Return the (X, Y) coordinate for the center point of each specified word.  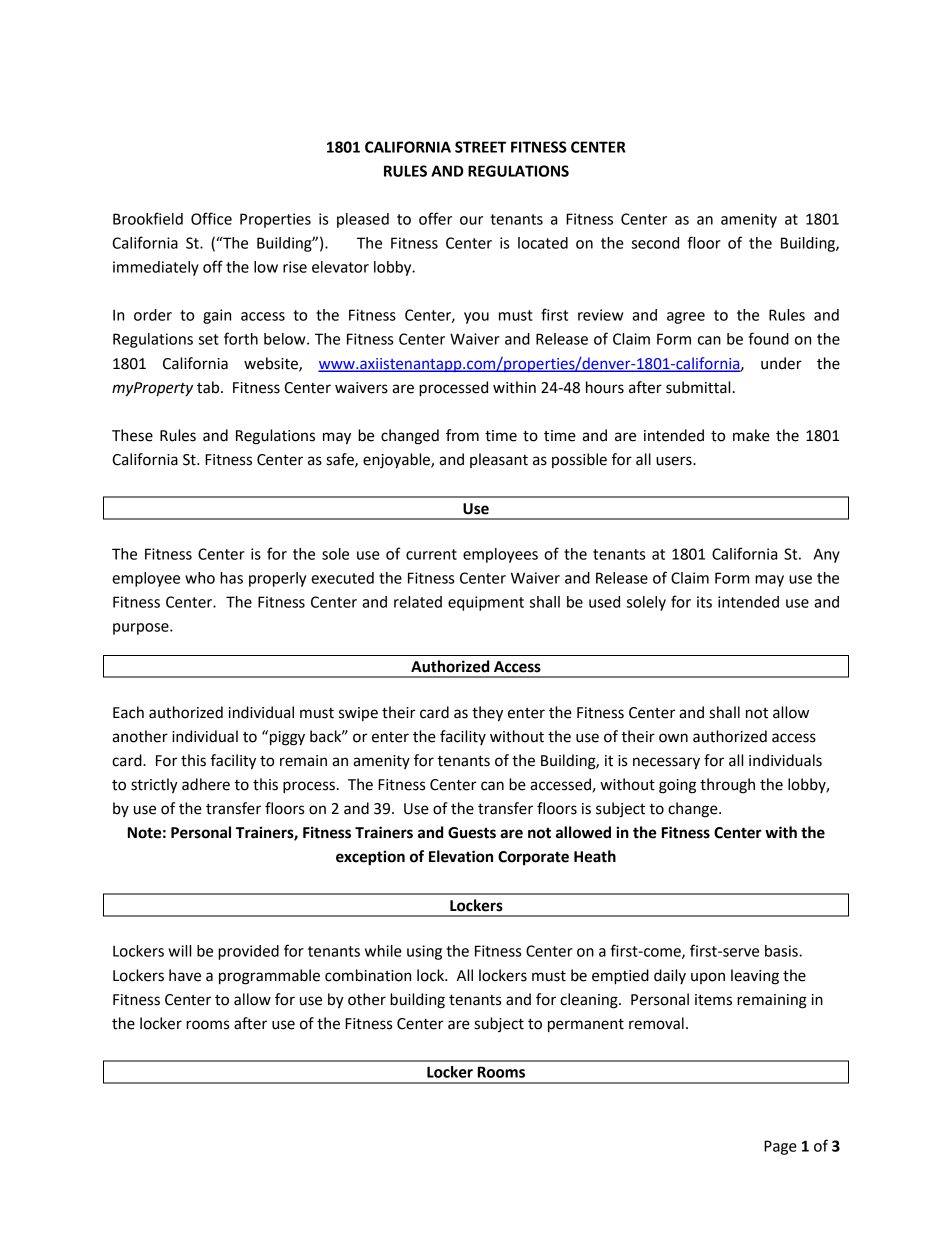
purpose (142, 629)
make (751, 435)
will (179, 951)
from (462, 435)
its (704, 602)
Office (211, 218)
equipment (486, 603)
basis (782, 951)
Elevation (461, 856)
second (655, 243)
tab (209, 387)
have (185, 975)
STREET (480, 147)
